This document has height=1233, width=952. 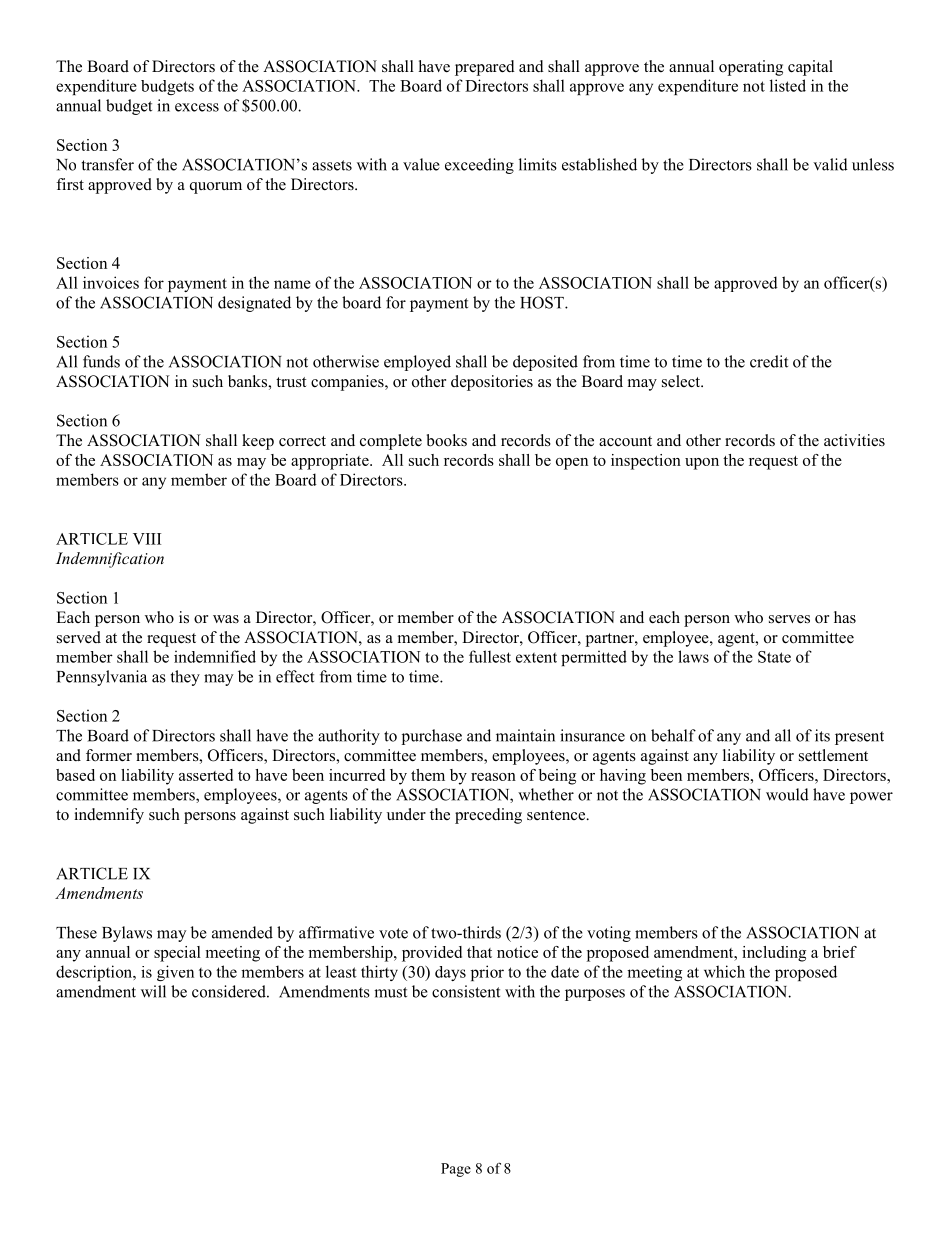 What do you see at coordinates (789, 619) in the document?
I see `serves` at bounding box center [789, 619].
